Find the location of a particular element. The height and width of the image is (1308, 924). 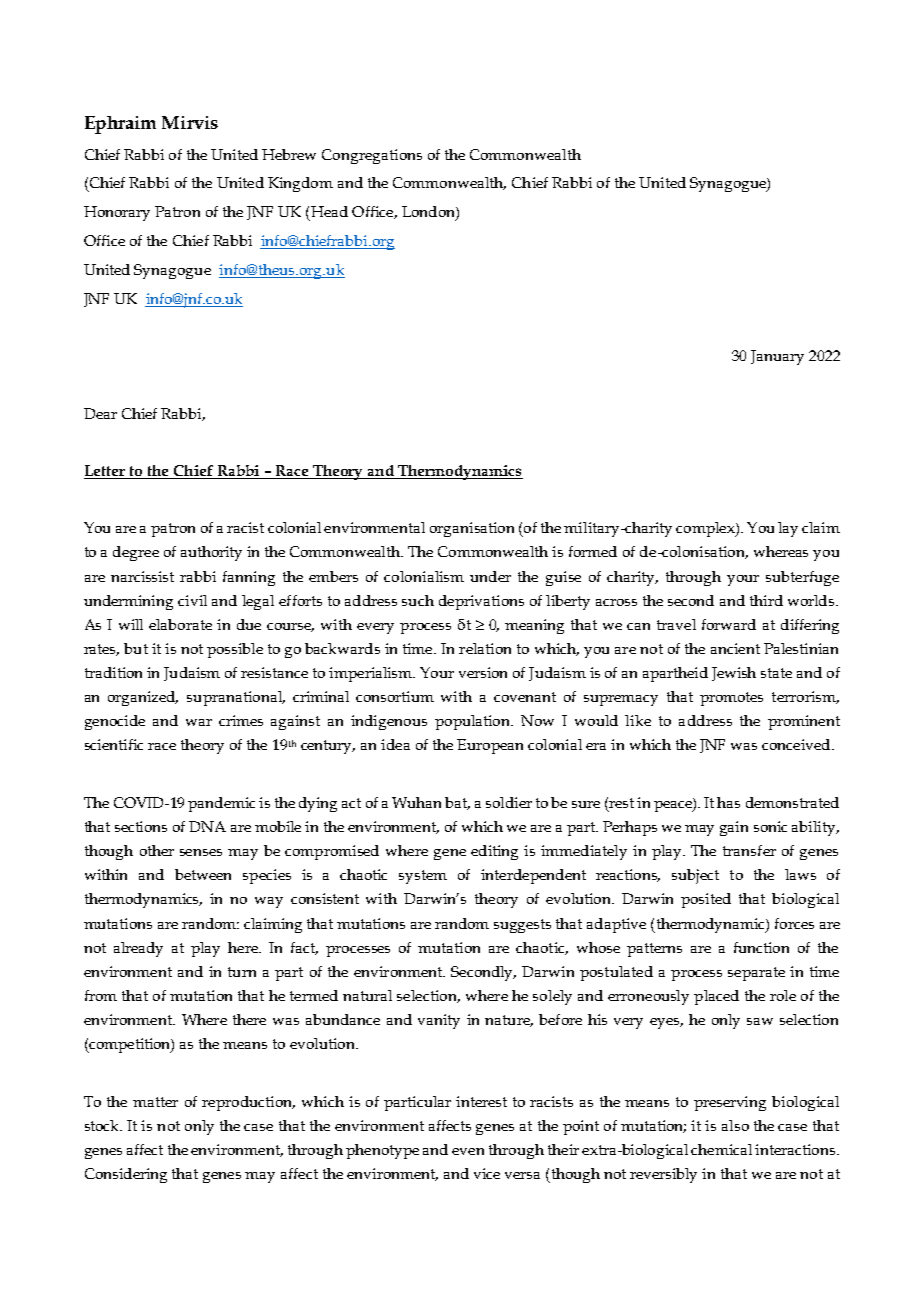

complex is located at coordinates (706, 529).
